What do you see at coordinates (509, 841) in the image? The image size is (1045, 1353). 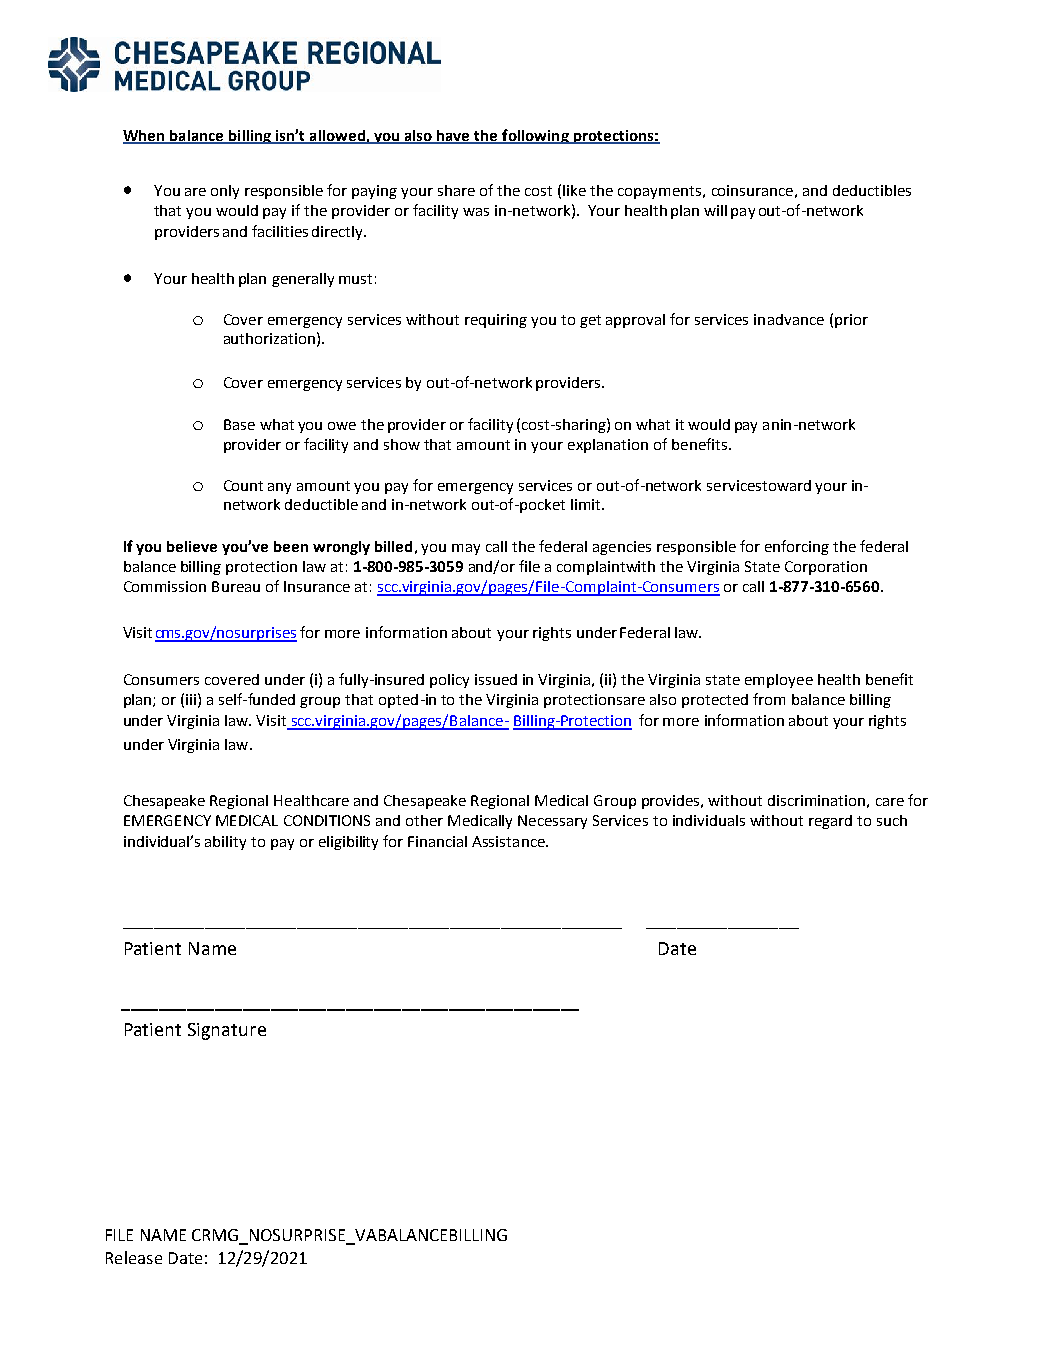 I see `Assistance` at bounding box center [509, 841].
